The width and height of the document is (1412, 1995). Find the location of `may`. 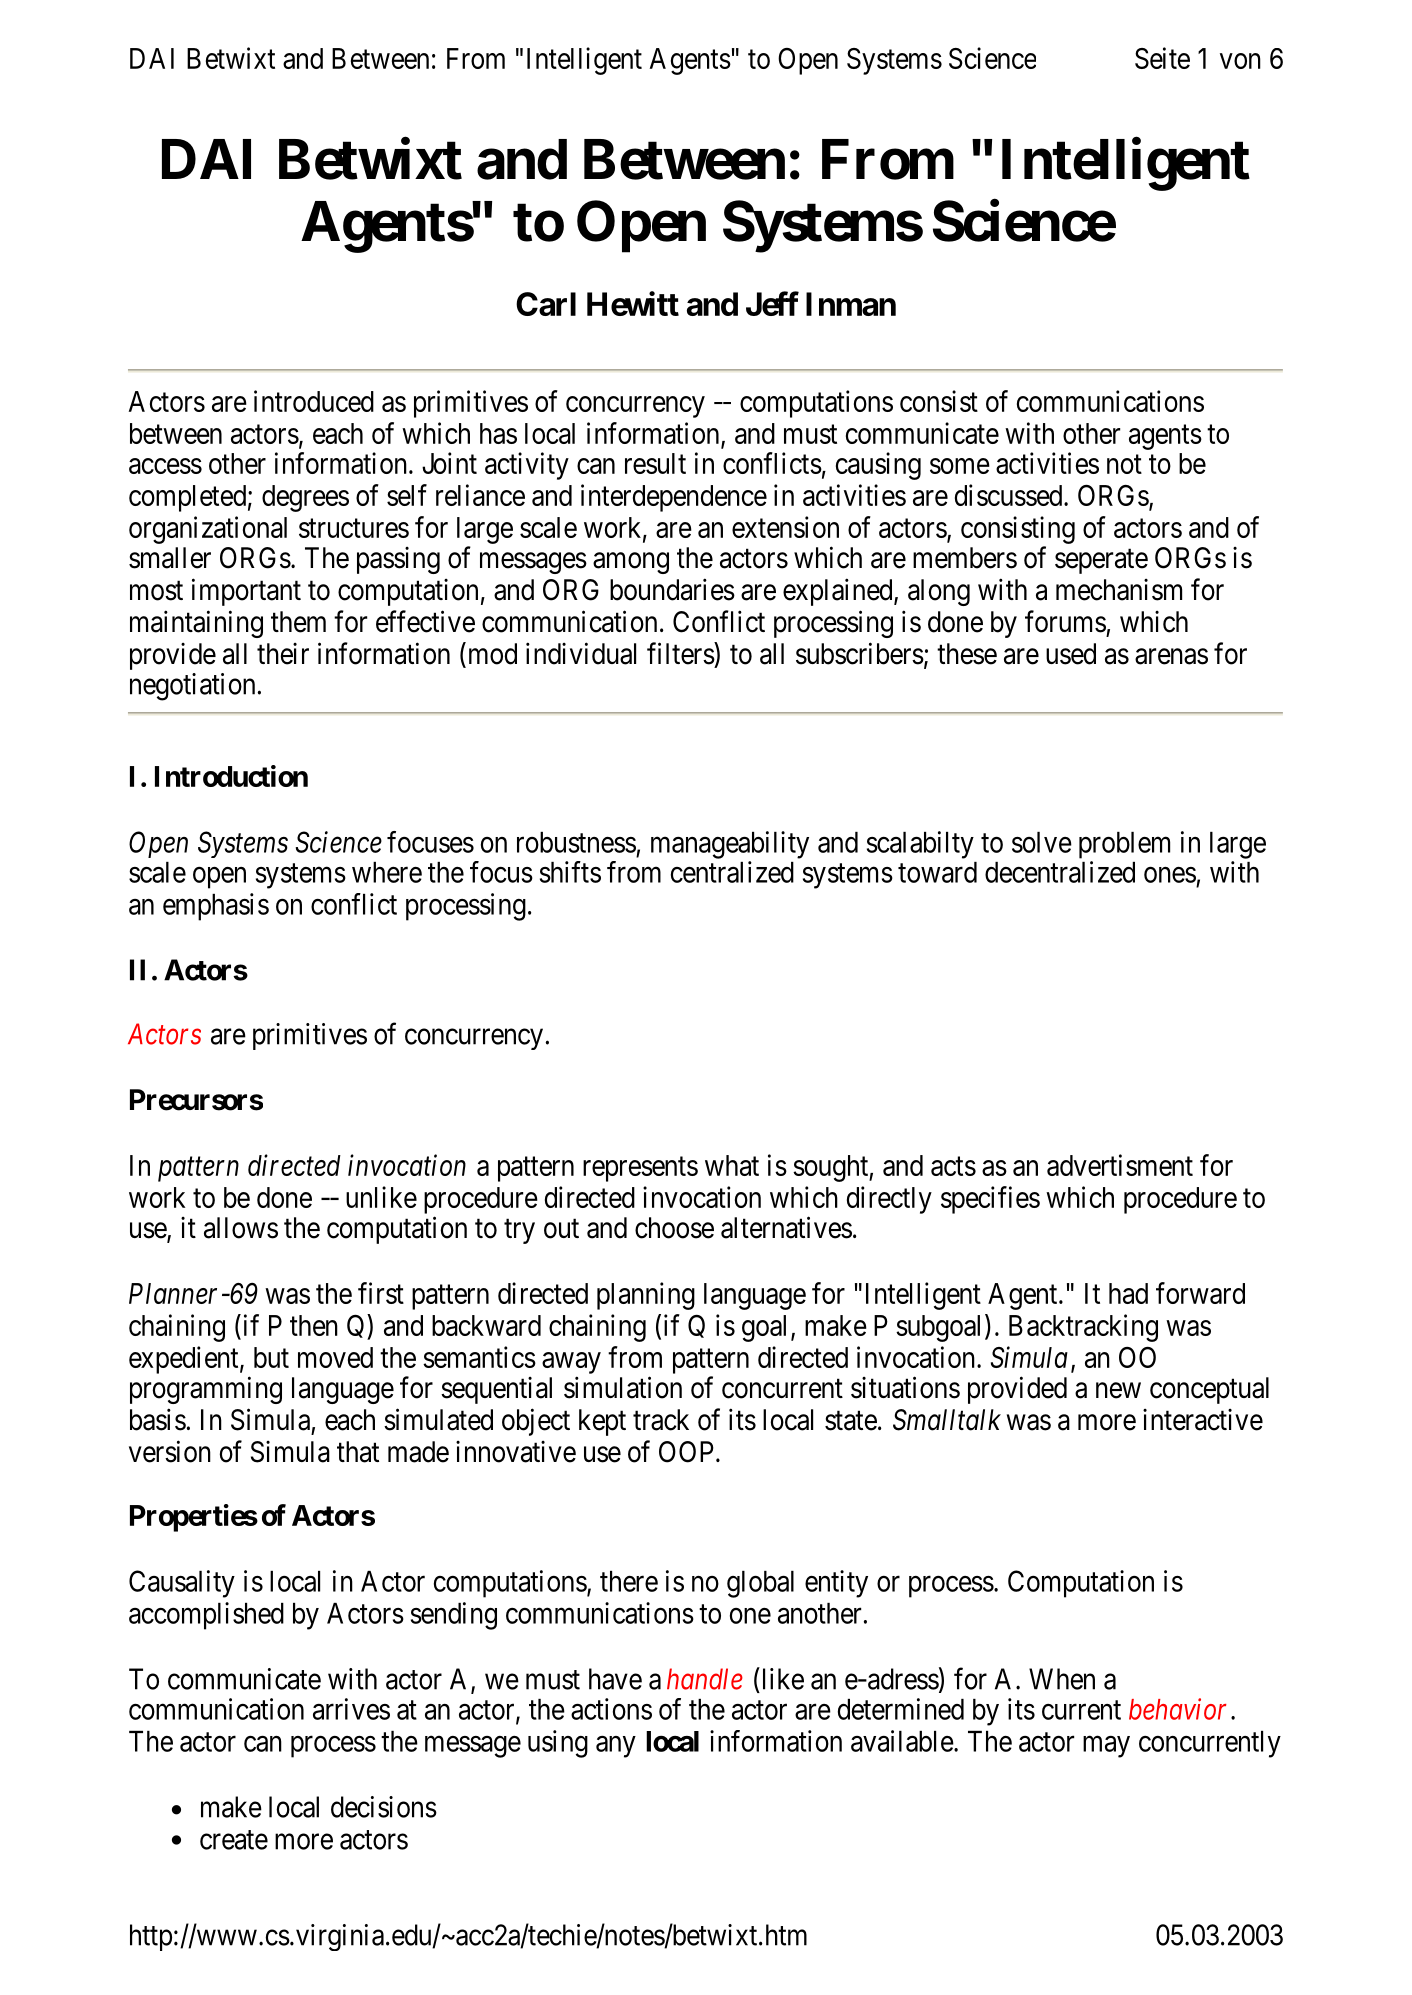

may is located at coordinates (1106, 1747).
